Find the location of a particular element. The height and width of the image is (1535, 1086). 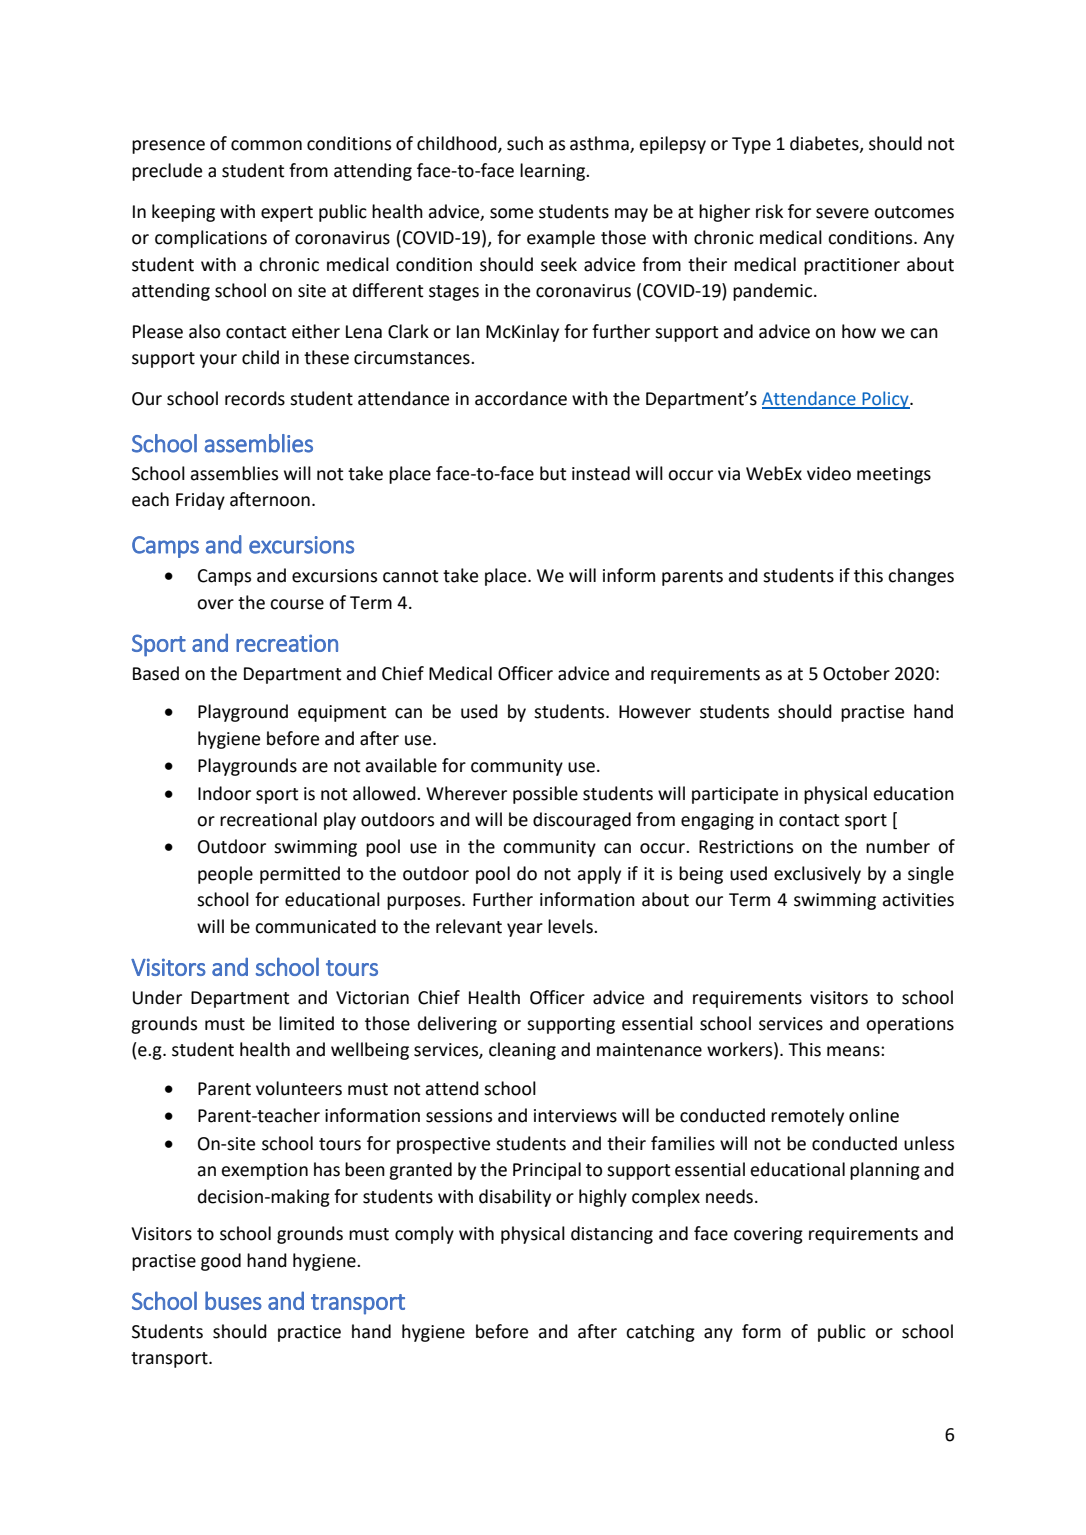

possible is located at coordinates (545, 795).
